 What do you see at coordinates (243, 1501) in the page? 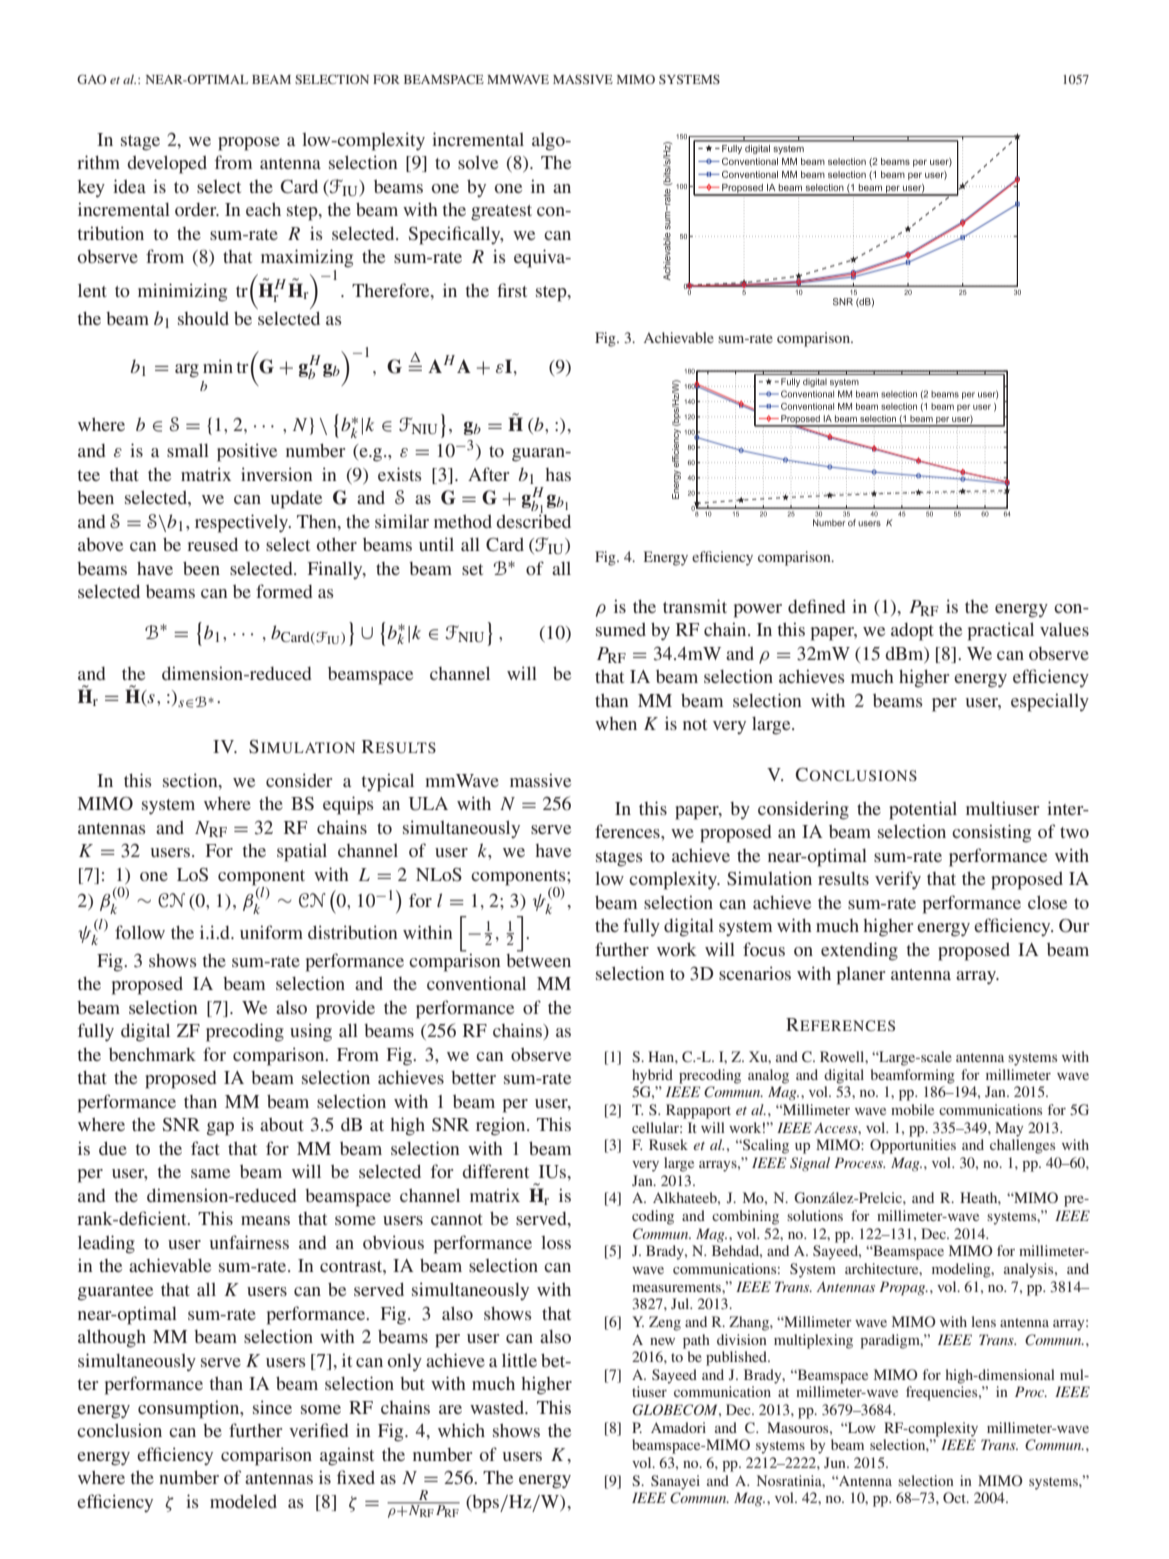
I see `modeled` at bounding box center [243, 1501].
